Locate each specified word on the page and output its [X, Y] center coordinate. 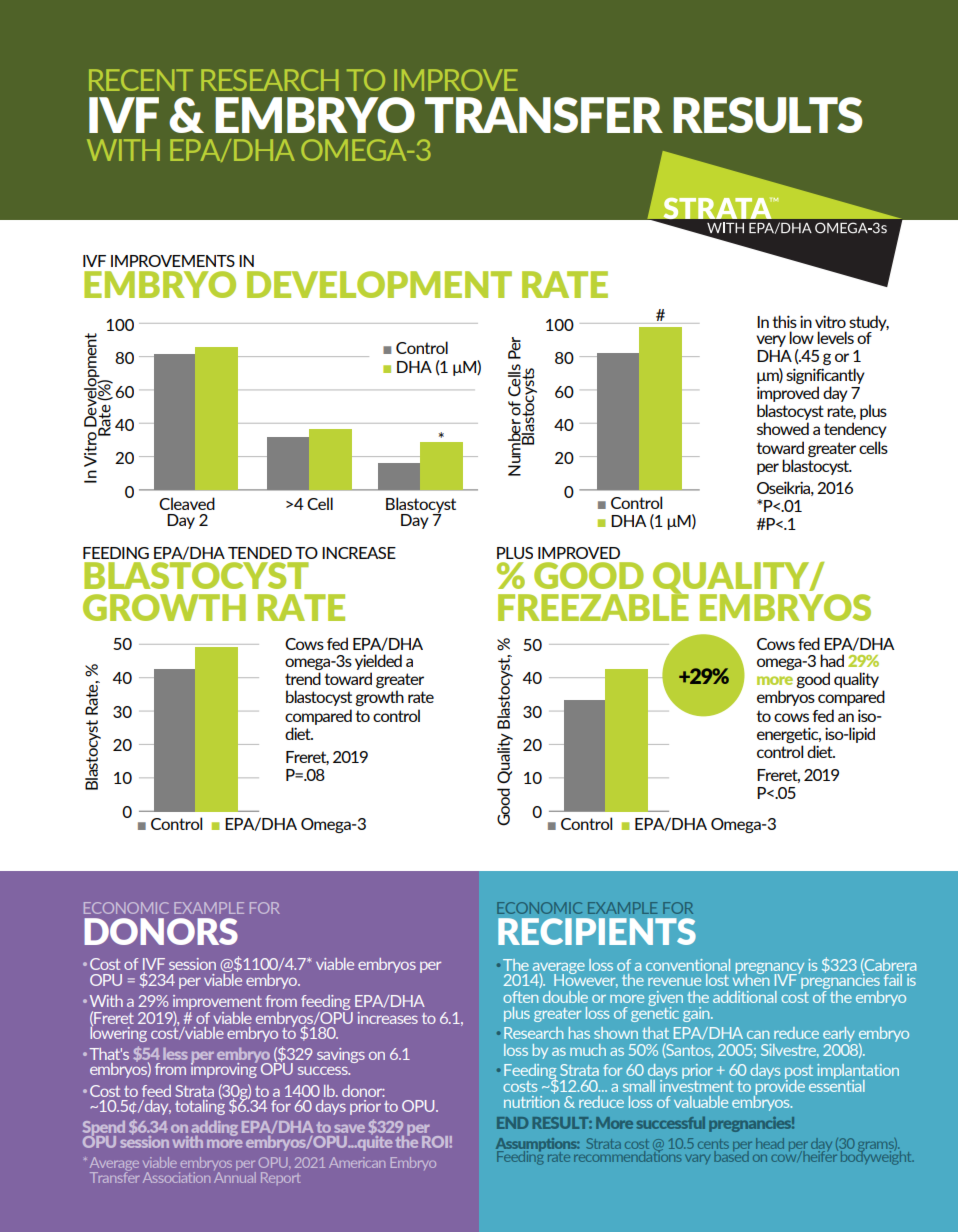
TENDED [260, 553]
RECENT [141, 80]
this [784, 321]
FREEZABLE [593, 606]
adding [214, 1129]
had [832, 660]
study [869, 324]
